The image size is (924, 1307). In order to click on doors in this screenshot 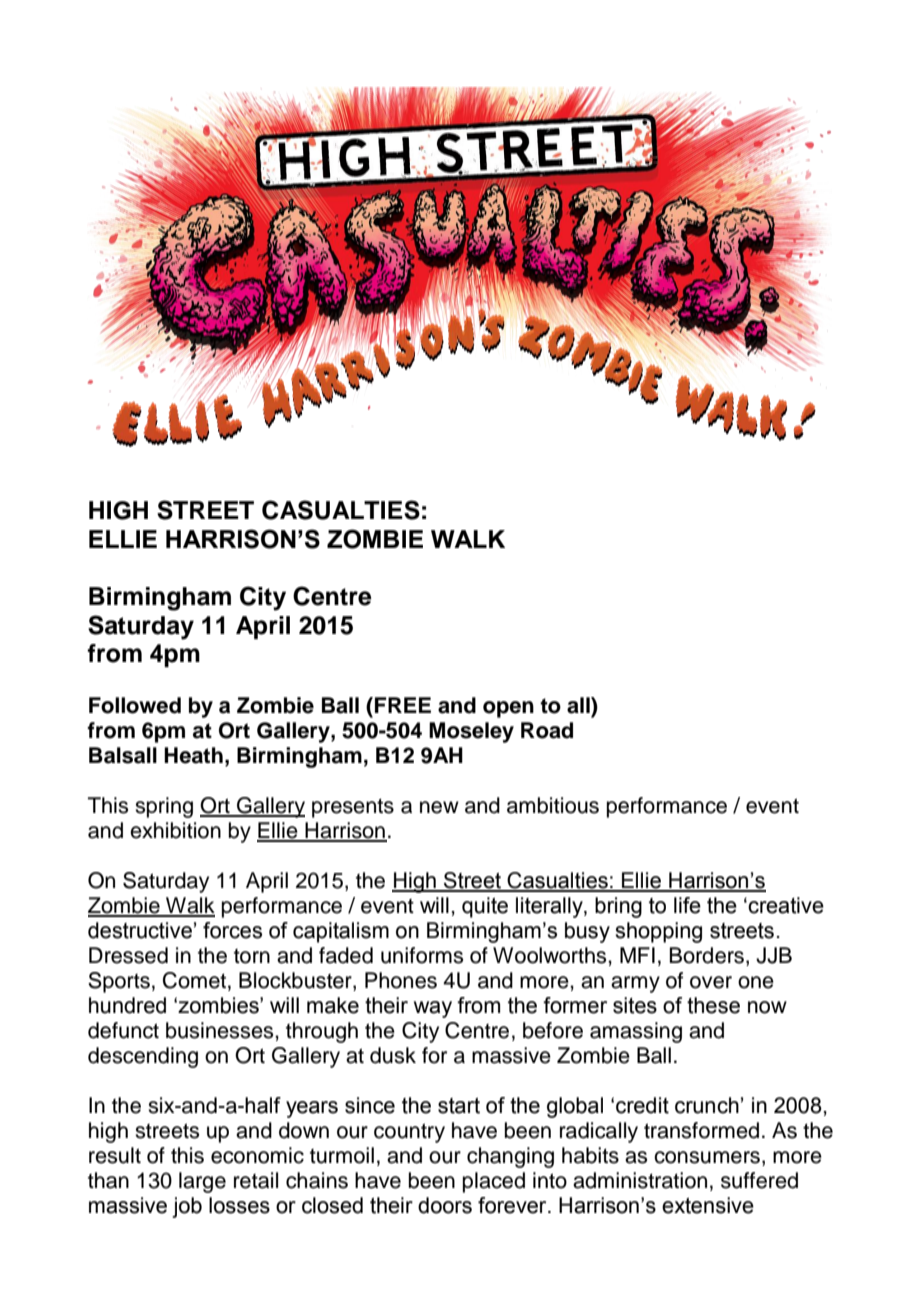, I will do `click(445, 1205)`.
